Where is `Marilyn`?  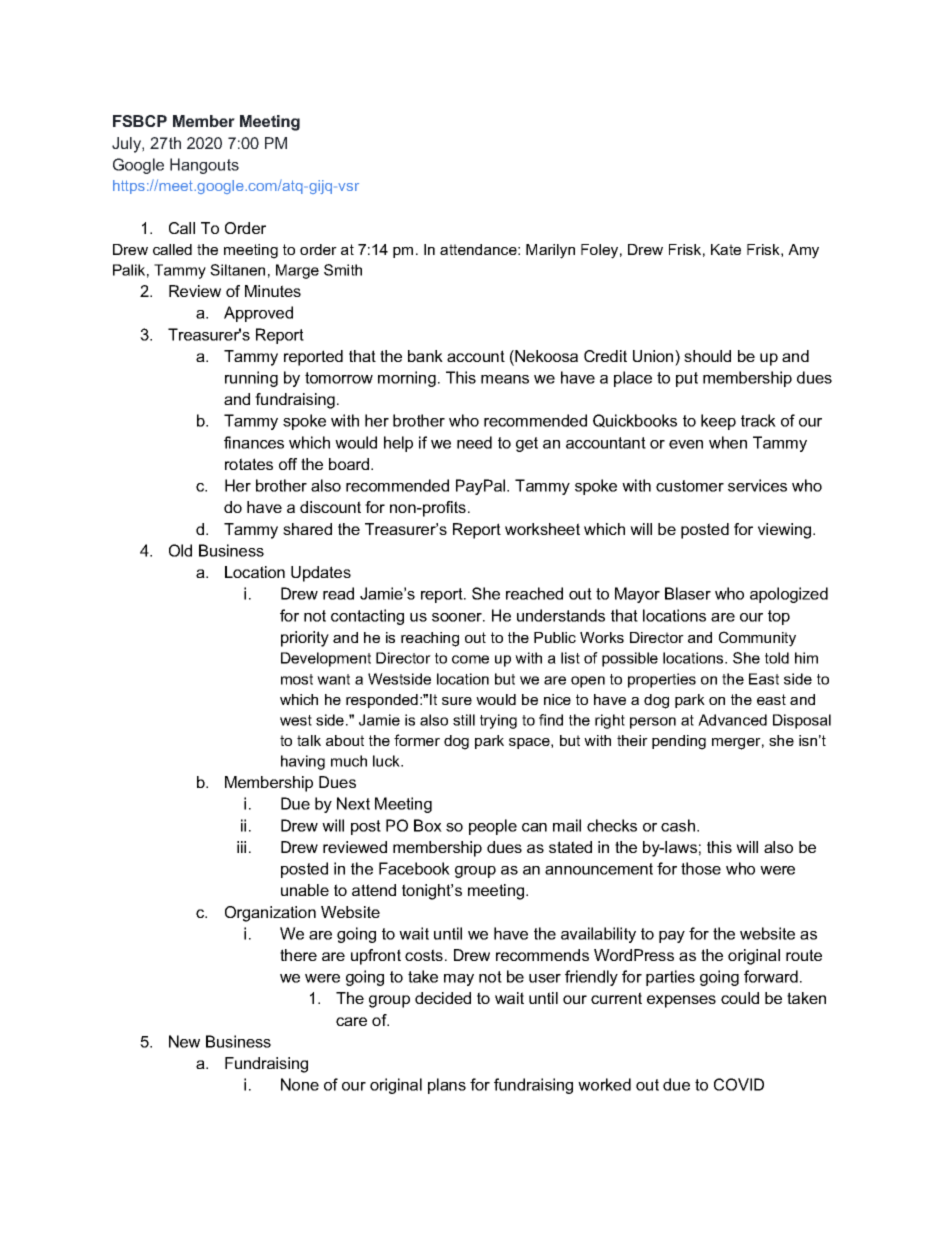
Marilyn is located at coordinates (550, 251).
